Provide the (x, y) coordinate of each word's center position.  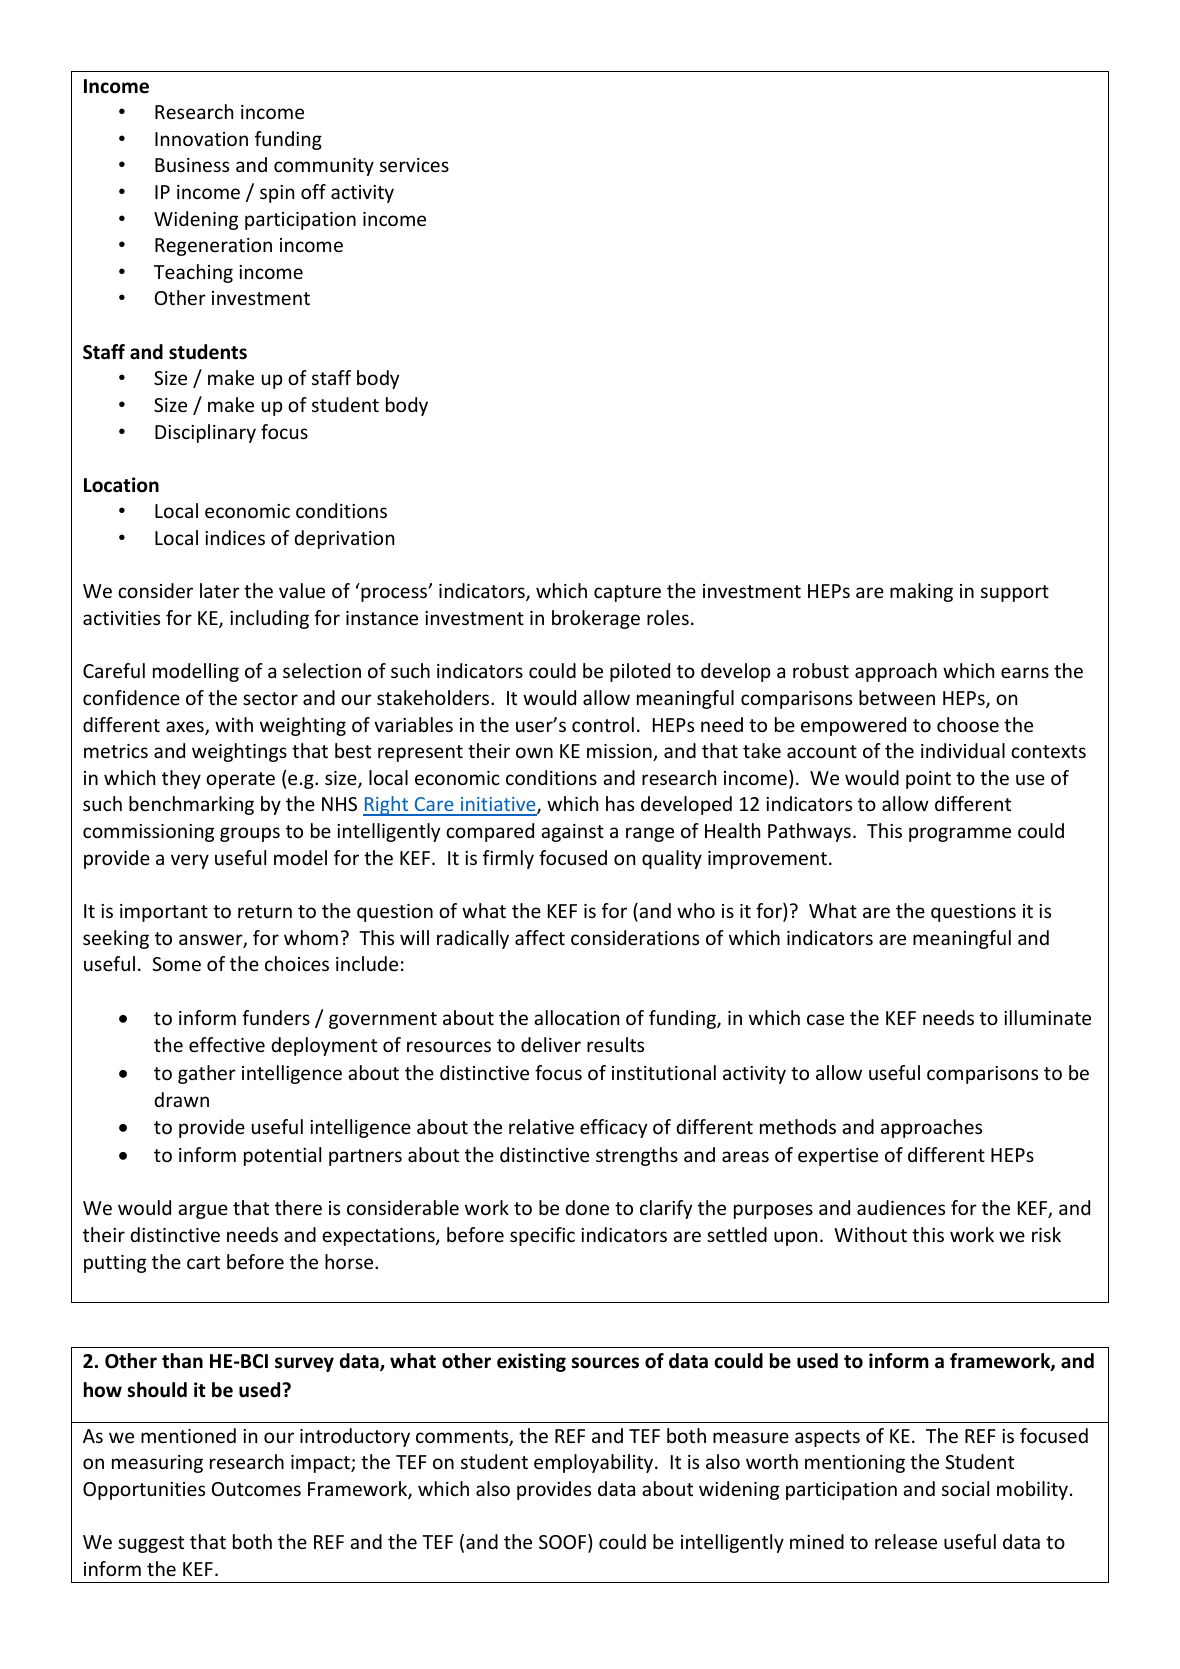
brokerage (596, 619)
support (1015, 593)
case (825, 1019)
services (414, 165)
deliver (551, 1044)
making (921, 592)
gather (207, 1074)
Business (192, 165)
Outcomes (256, 1489)
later (220, 590)
